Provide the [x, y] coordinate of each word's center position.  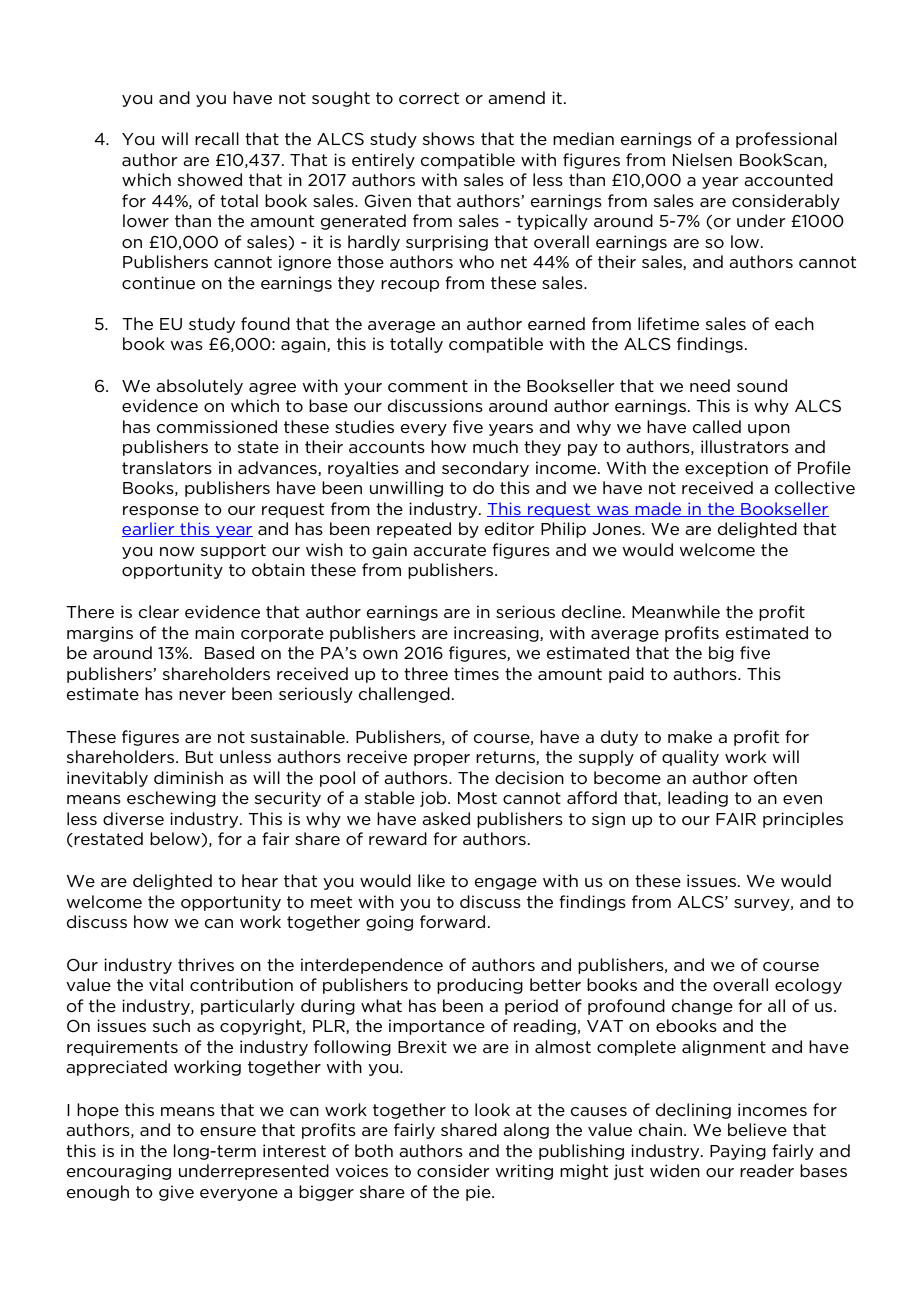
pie [479, 1193]
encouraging [119, 1172]
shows [449, 139]
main [214, 632]
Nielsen [702, 159]
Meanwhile [676, 611]
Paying [738, 1152]
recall [217, 138]
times [476, 673]
